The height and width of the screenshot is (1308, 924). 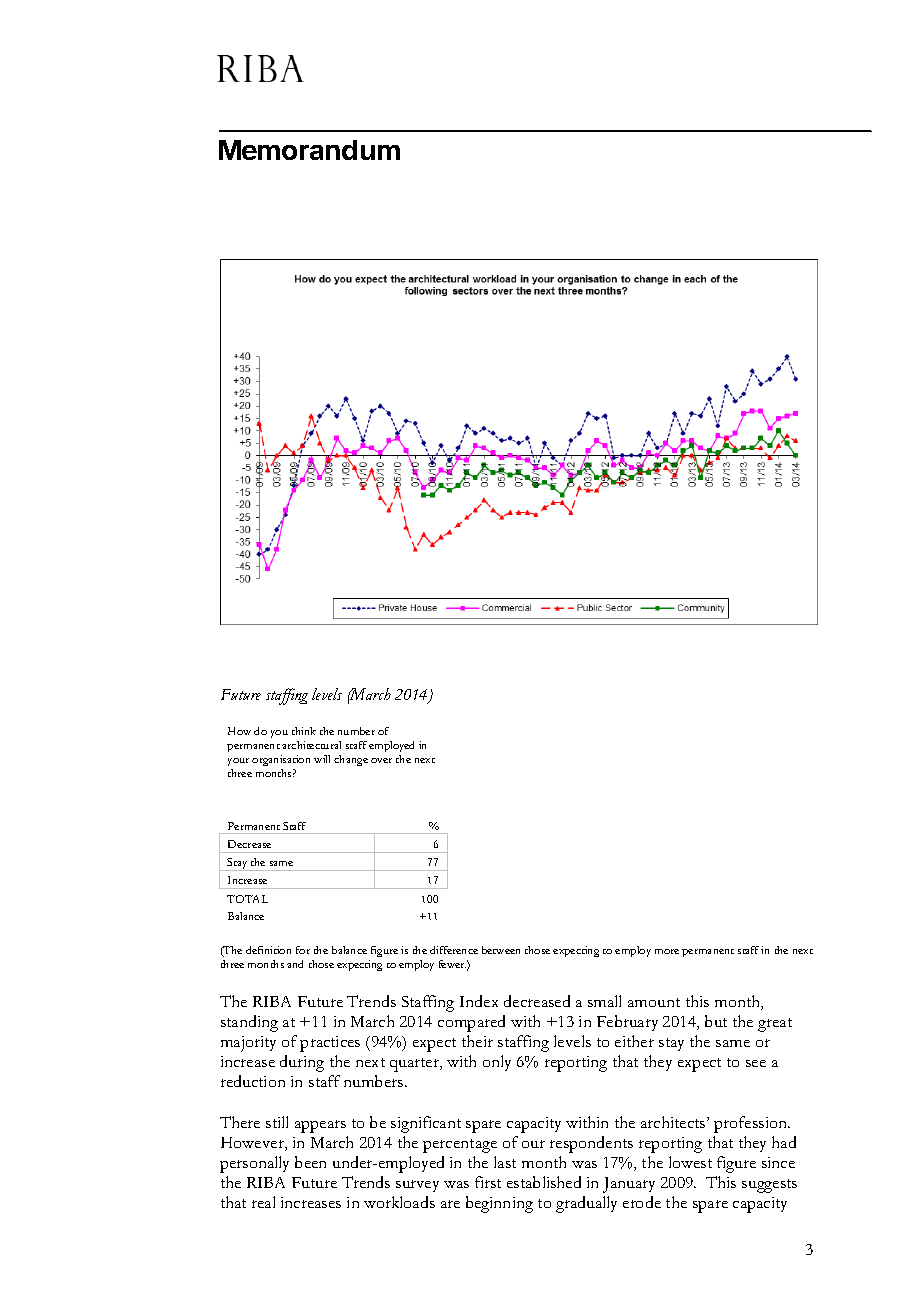 What do you see at coordinates (304, 731) in the screenshot?
I see `think` at bounding box center [304, 731].
